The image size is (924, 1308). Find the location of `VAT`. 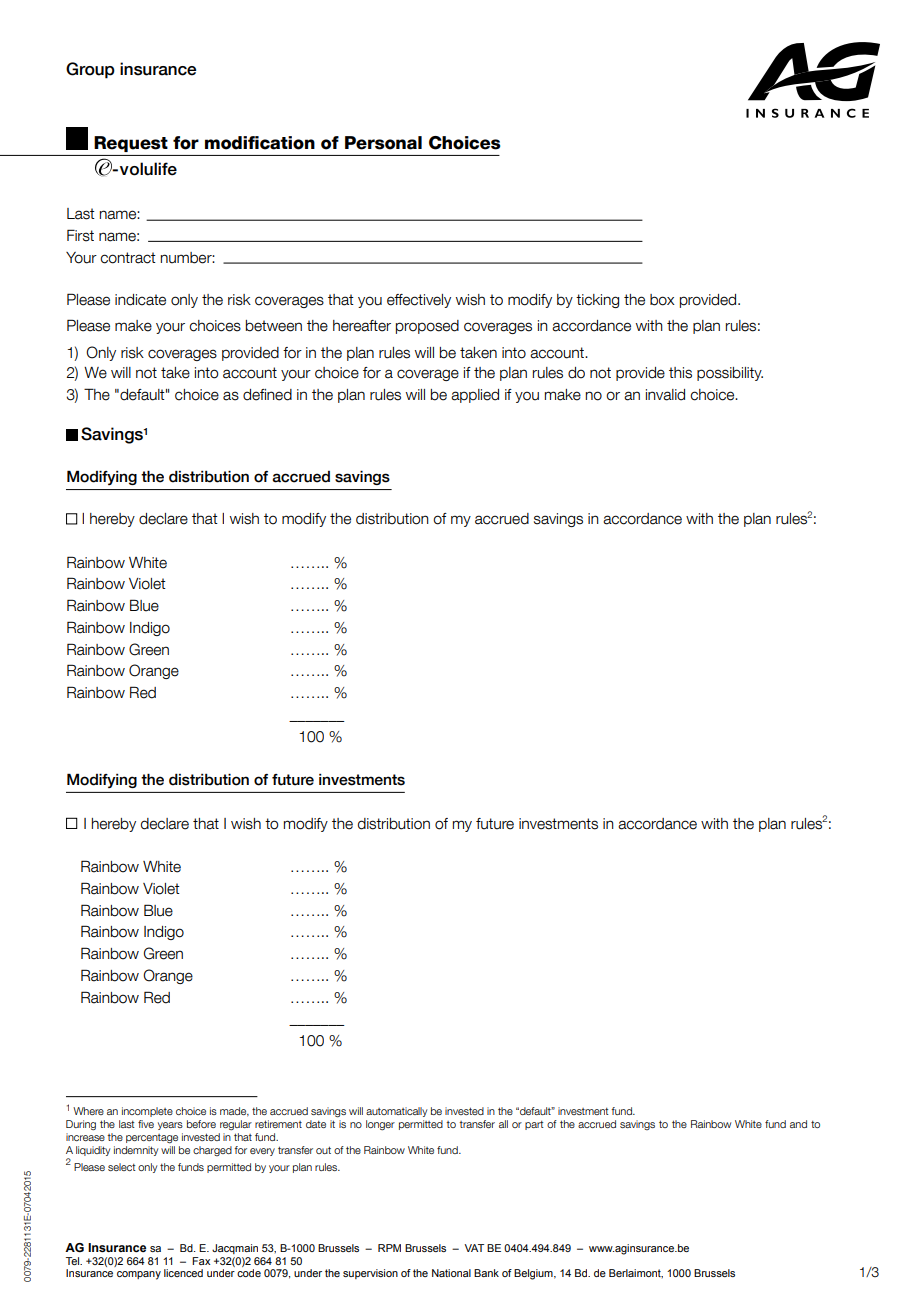

VAT is located at coordinates (474, 1248).
